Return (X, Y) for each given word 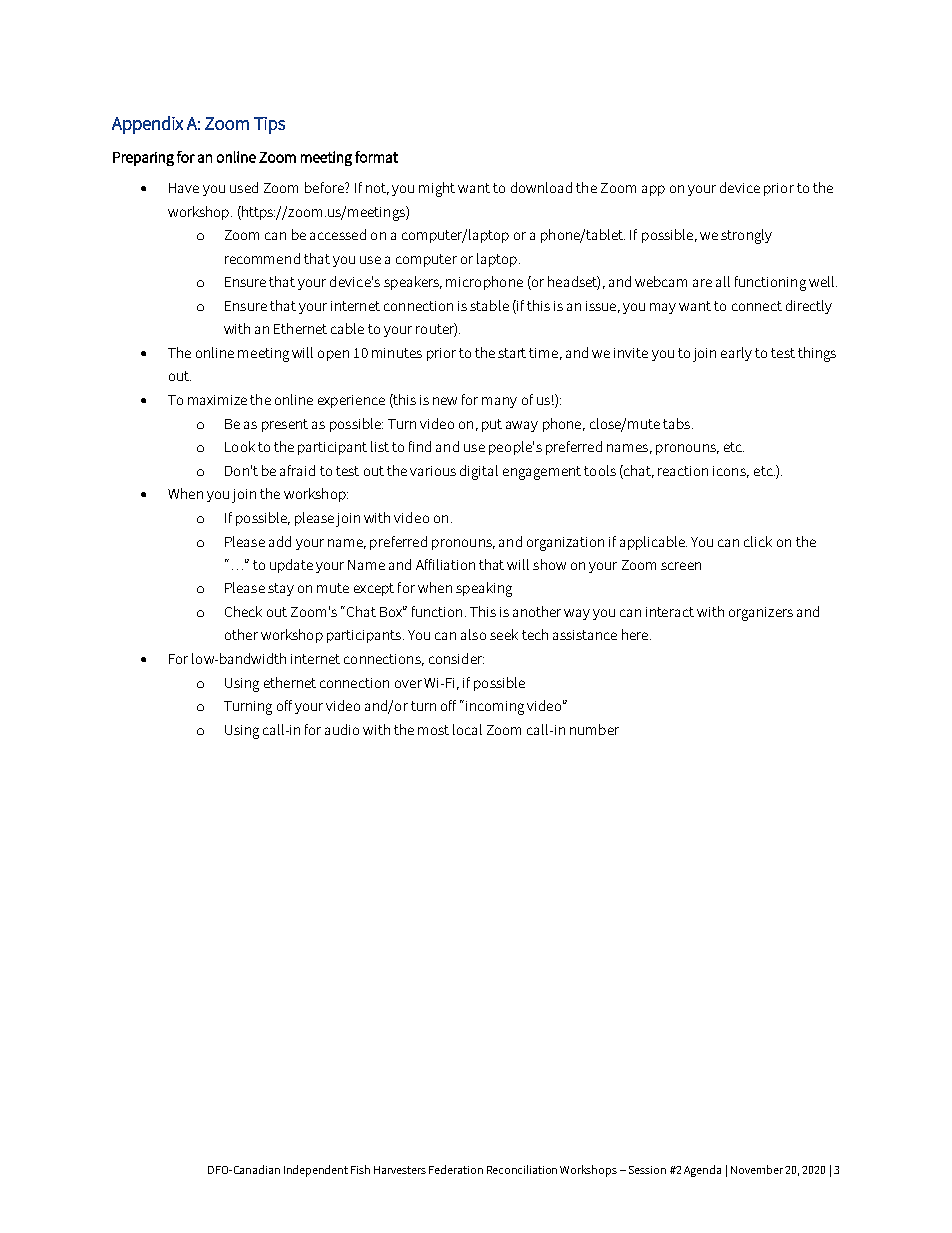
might (437, 189)
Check (243, 611)
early (736, 354)
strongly (746, 236)
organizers (761, 614)
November (757, 1169)
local (467, 729)
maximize (217, 400)
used (244, 187)
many (499, 402)
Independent (316, 1171)
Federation (456, 1169)
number (594, 729)
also (473, 634)
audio (342, 729)
